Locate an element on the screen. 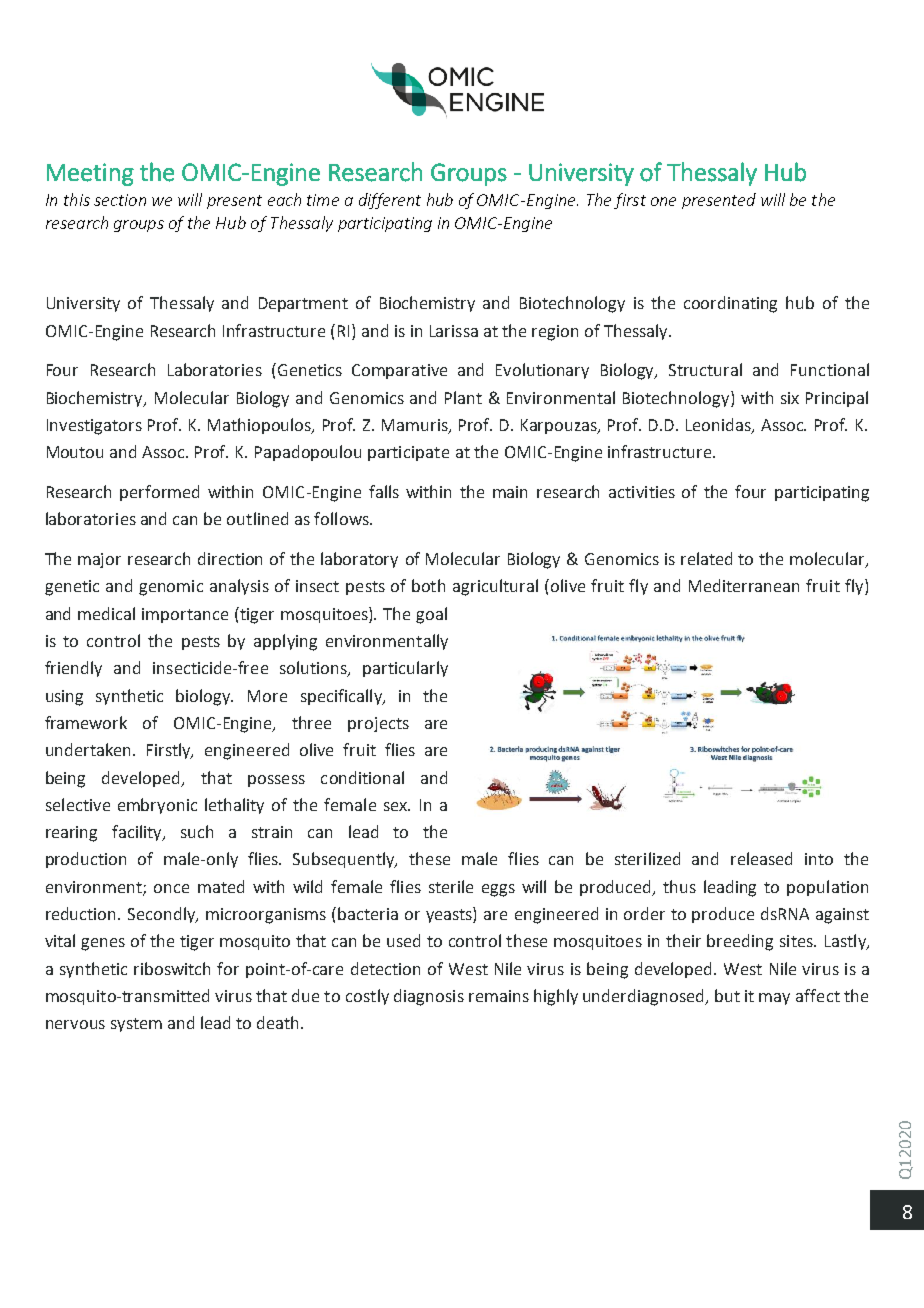 The width and height of the screenshot is (924, 1308). different is located at coordinates (390, 201).
